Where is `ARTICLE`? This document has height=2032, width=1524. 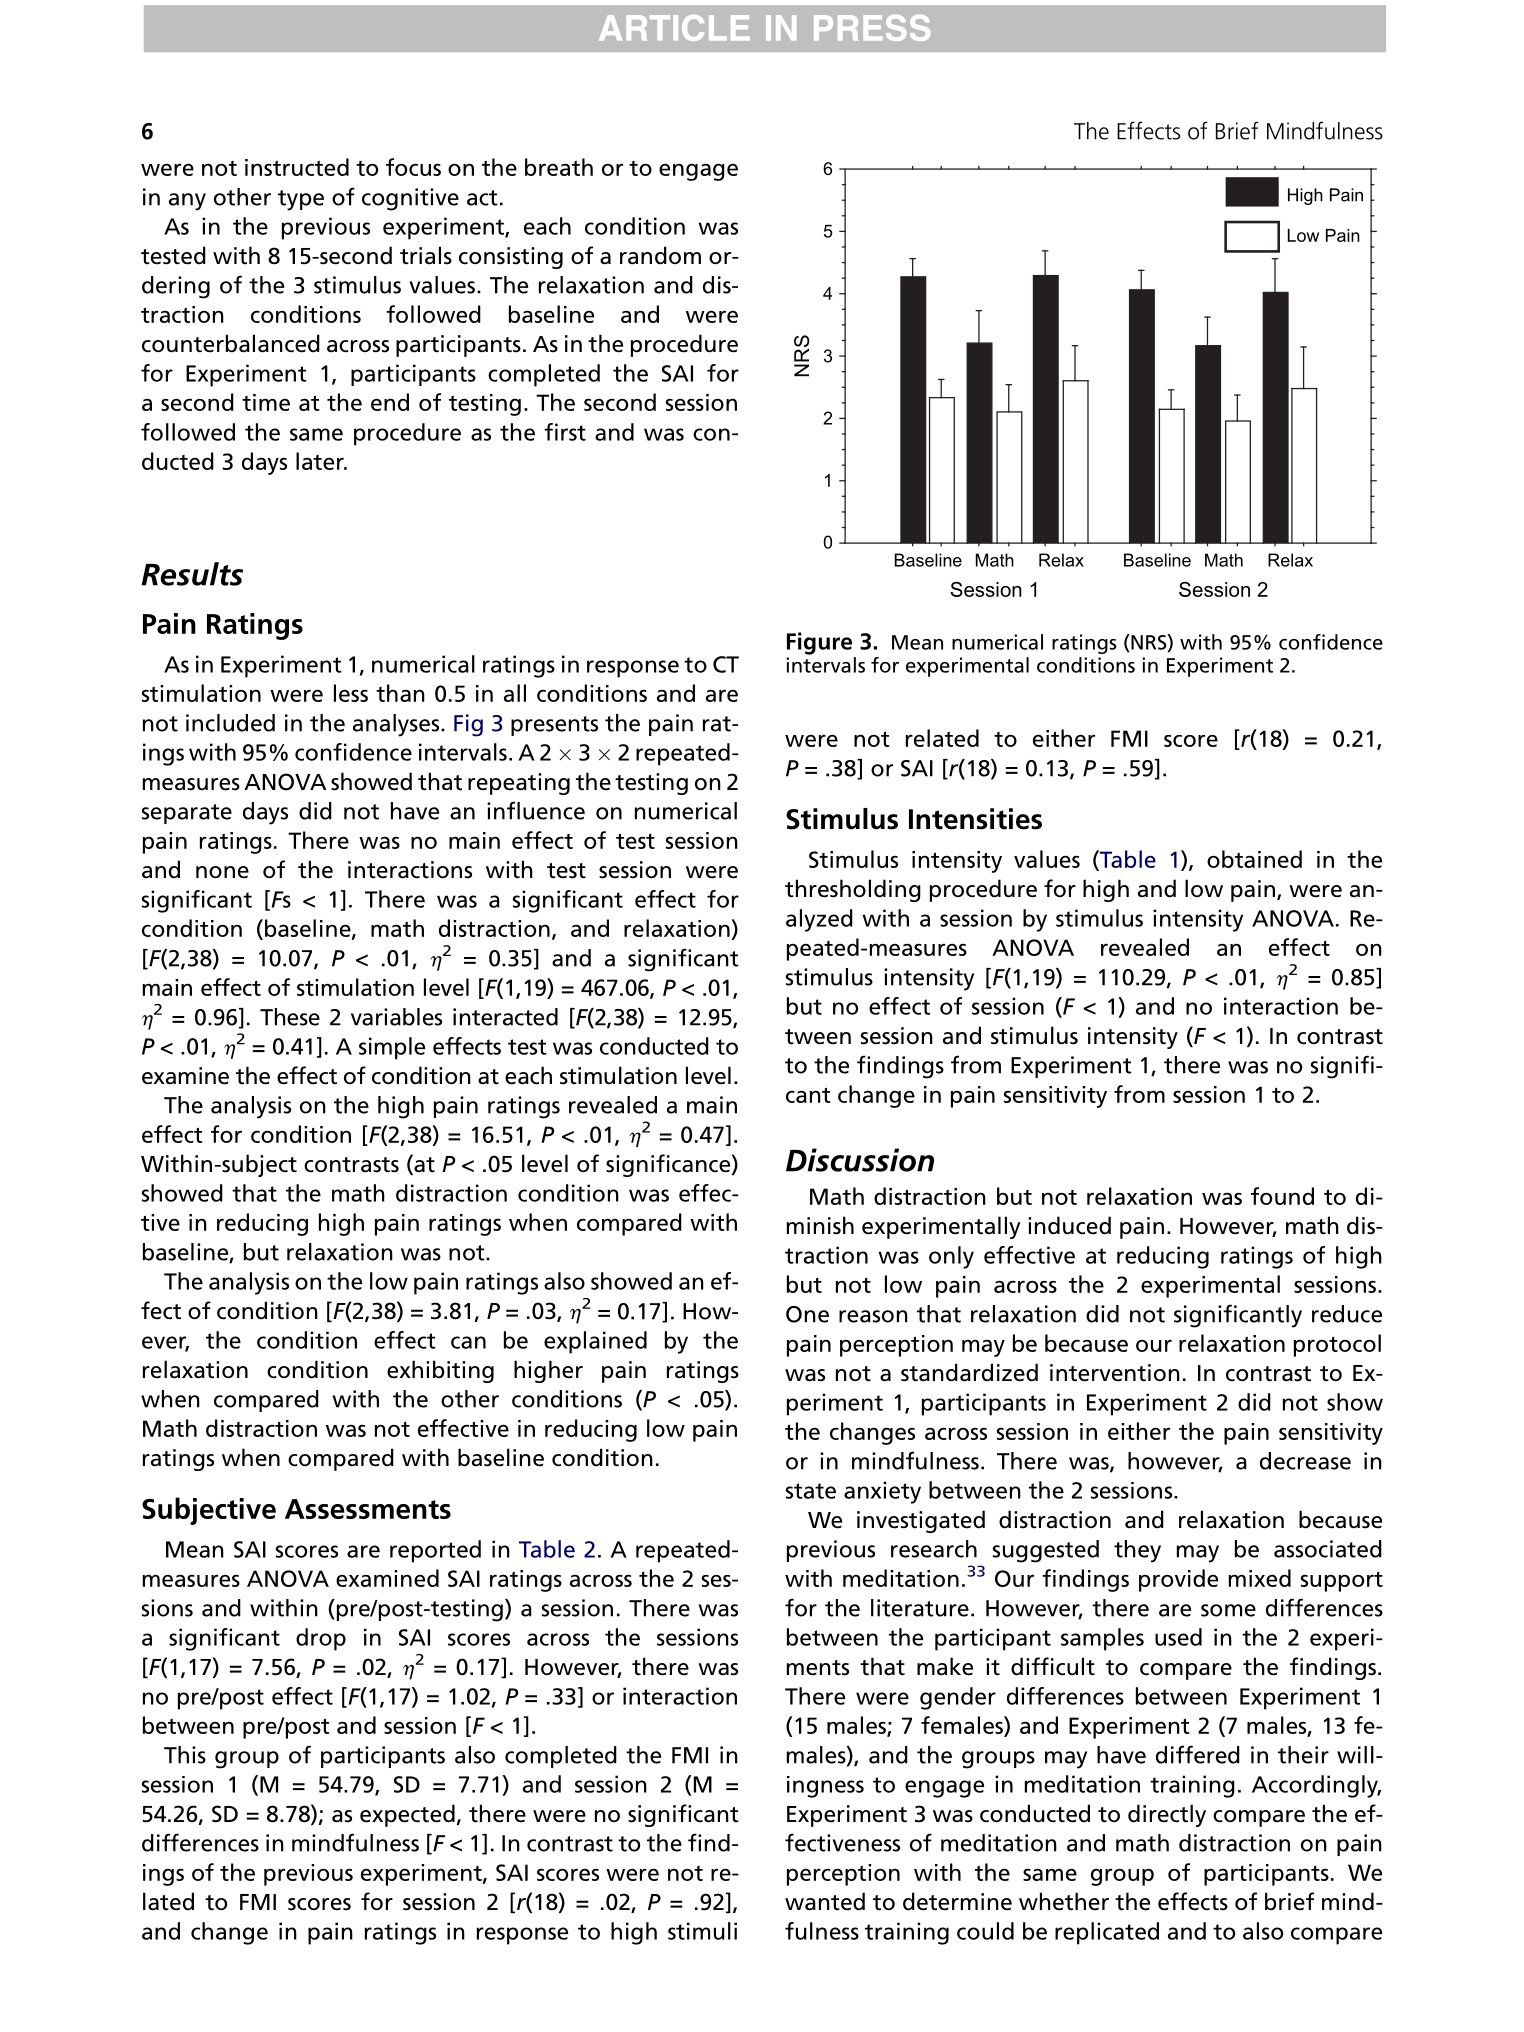 ARTICLE is located at coordinates (674, 28).
